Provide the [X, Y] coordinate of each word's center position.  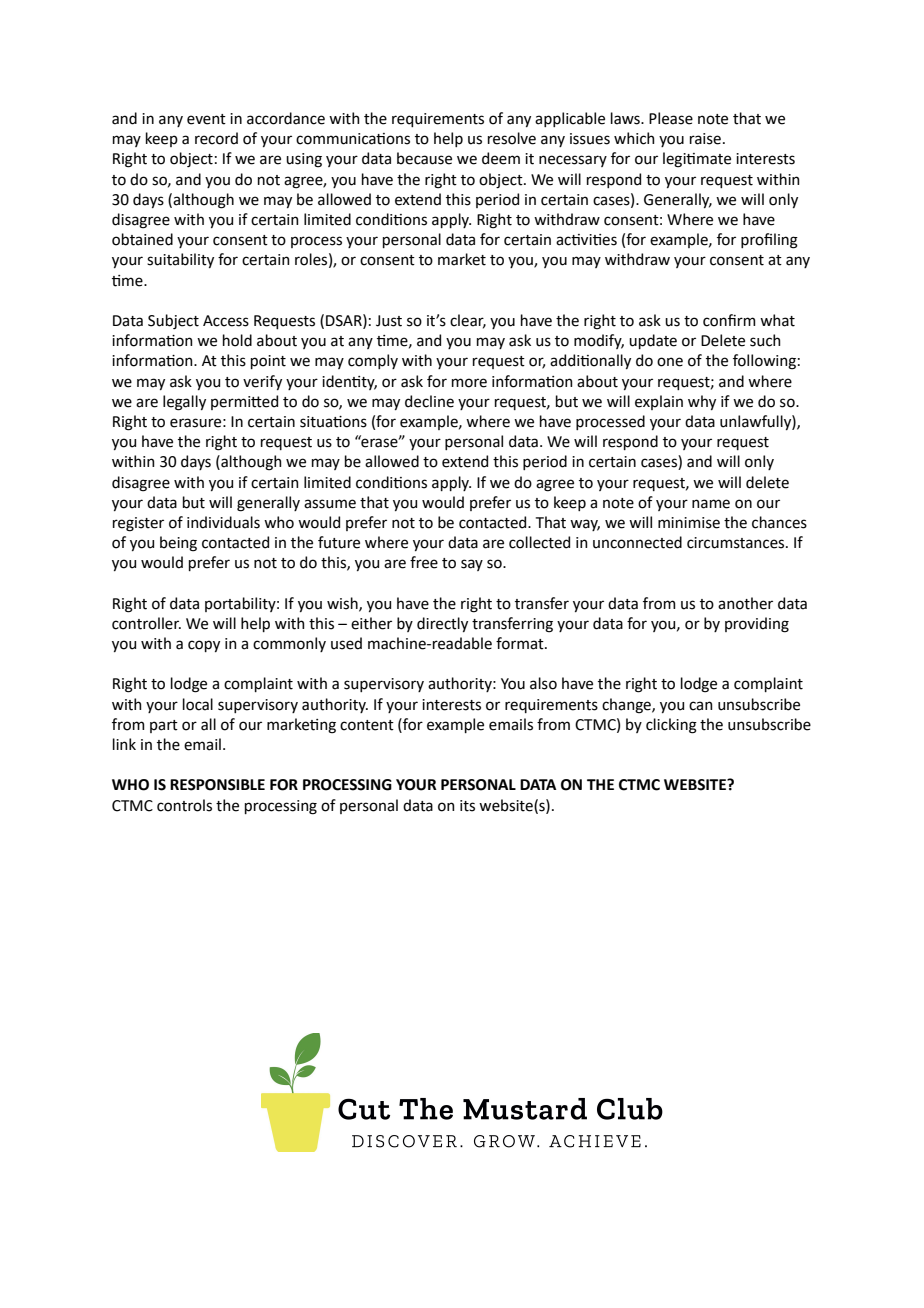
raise [705, 139]
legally [184, 403]
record [216, 138]
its [467, 806]
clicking [671, 726]
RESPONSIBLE [217, 785]
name [711, 504]
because [424, 158]
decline [429, 401]
